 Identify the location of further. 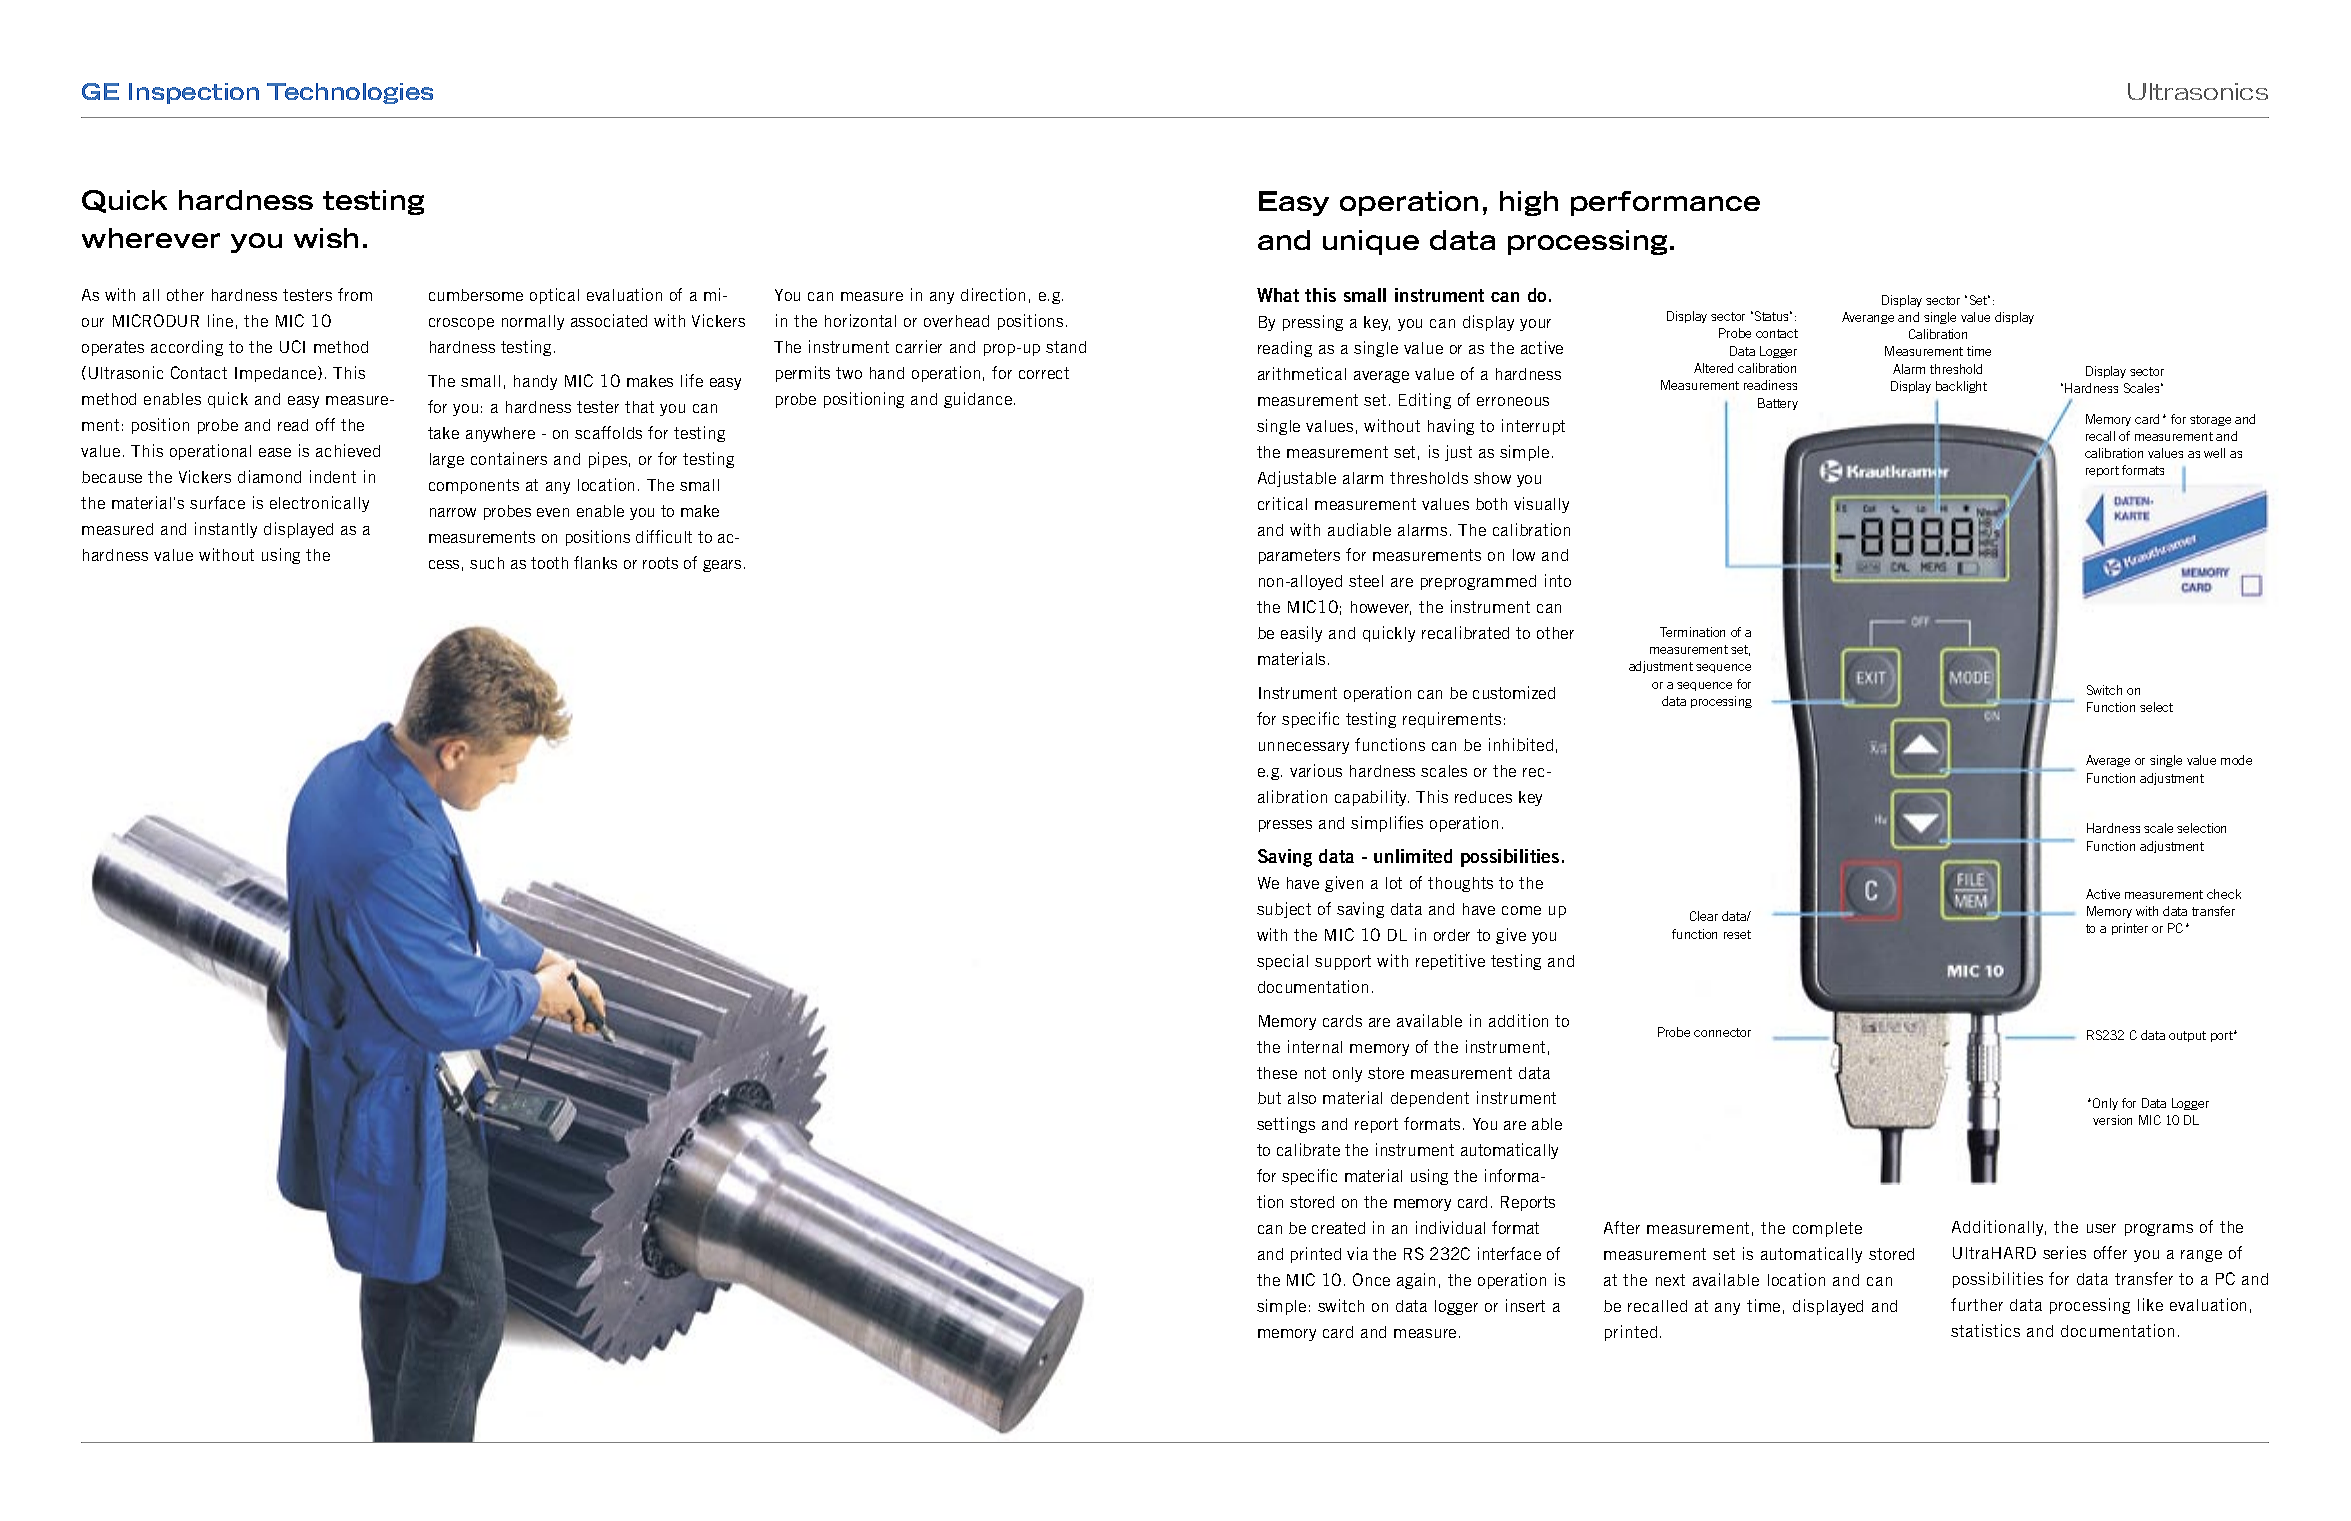
(1977, 1304).
